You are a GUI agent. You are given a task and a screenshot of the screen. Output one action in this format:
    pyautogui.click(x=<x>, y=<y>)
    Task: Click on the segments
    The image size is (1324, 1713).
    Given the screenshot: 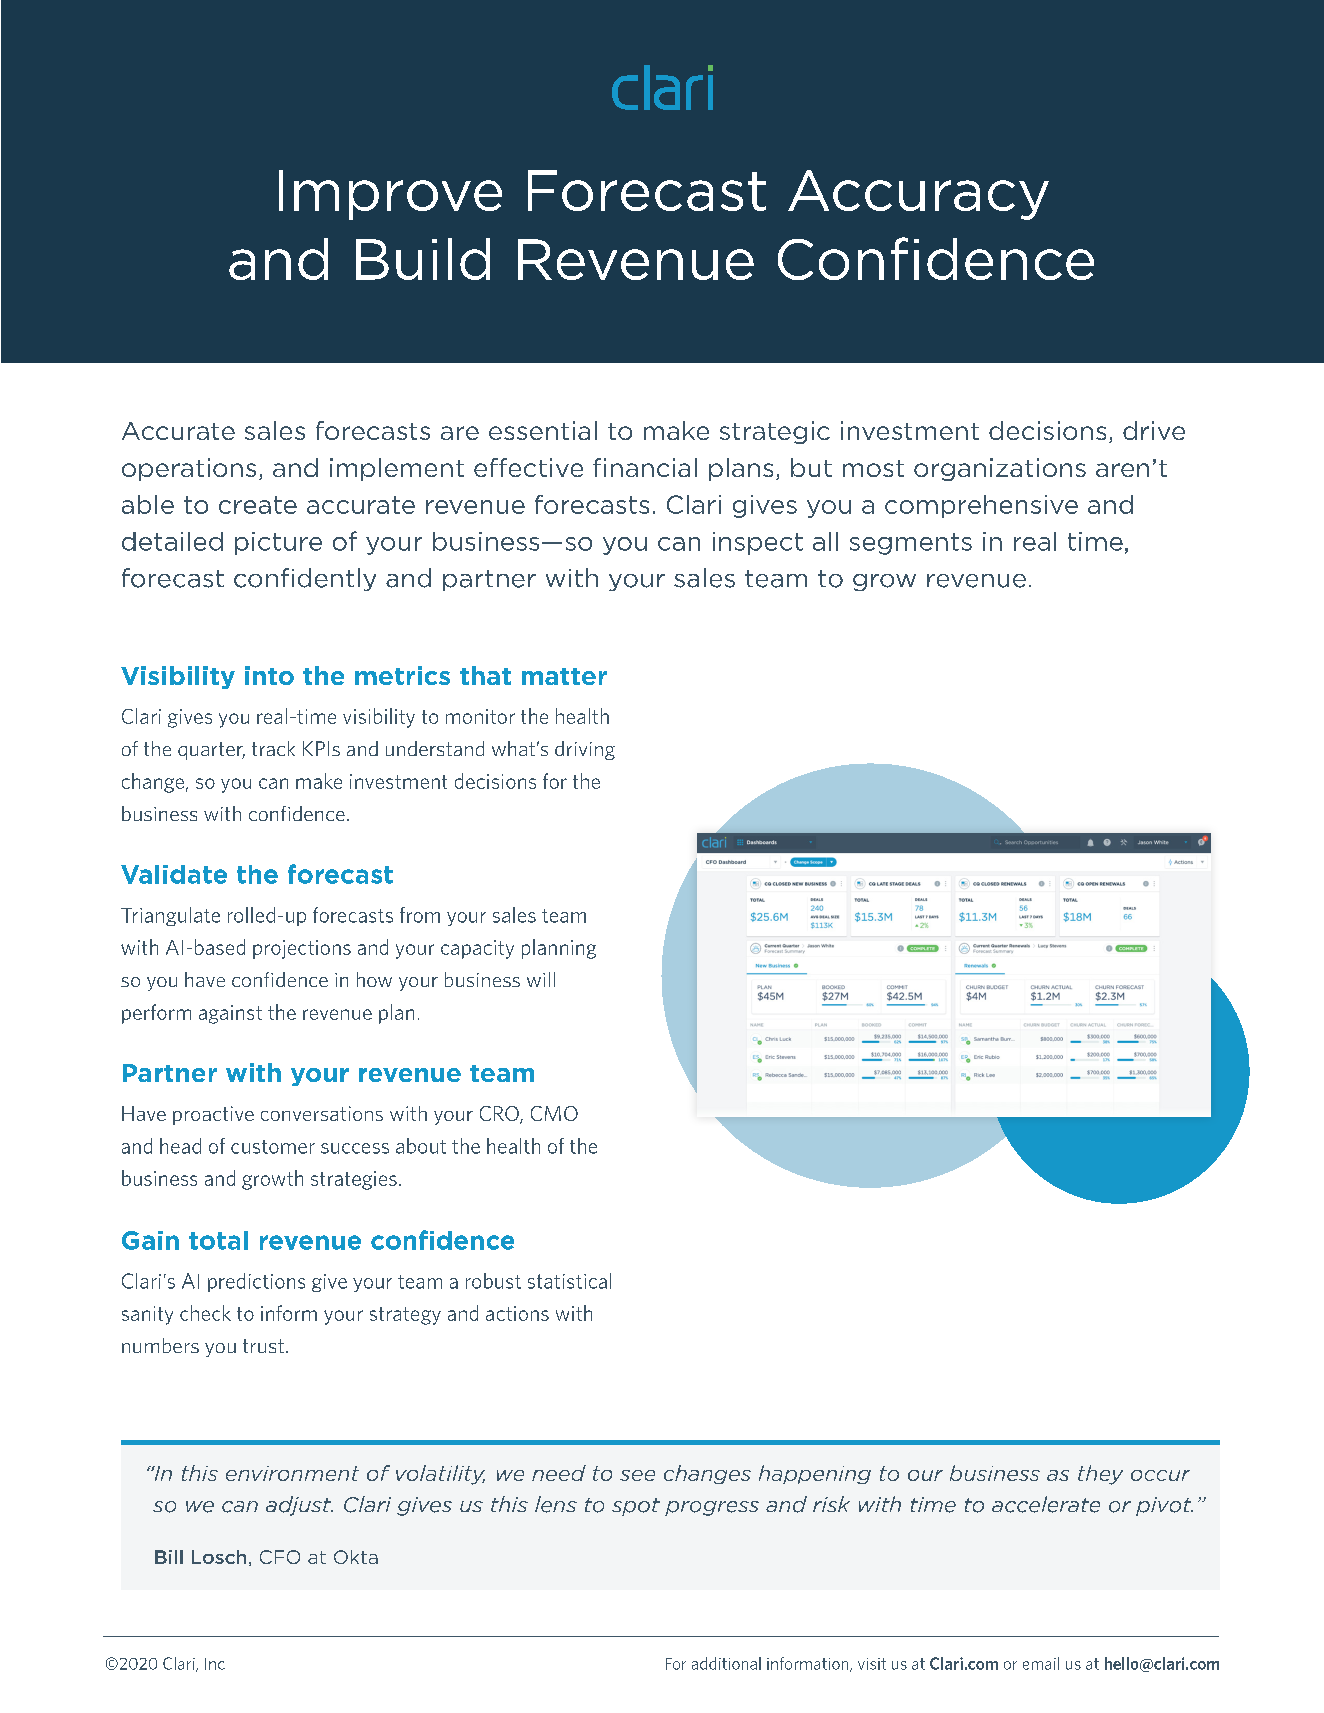 What is the action you would take?
    pyautogui.click(x=911, y=544)
